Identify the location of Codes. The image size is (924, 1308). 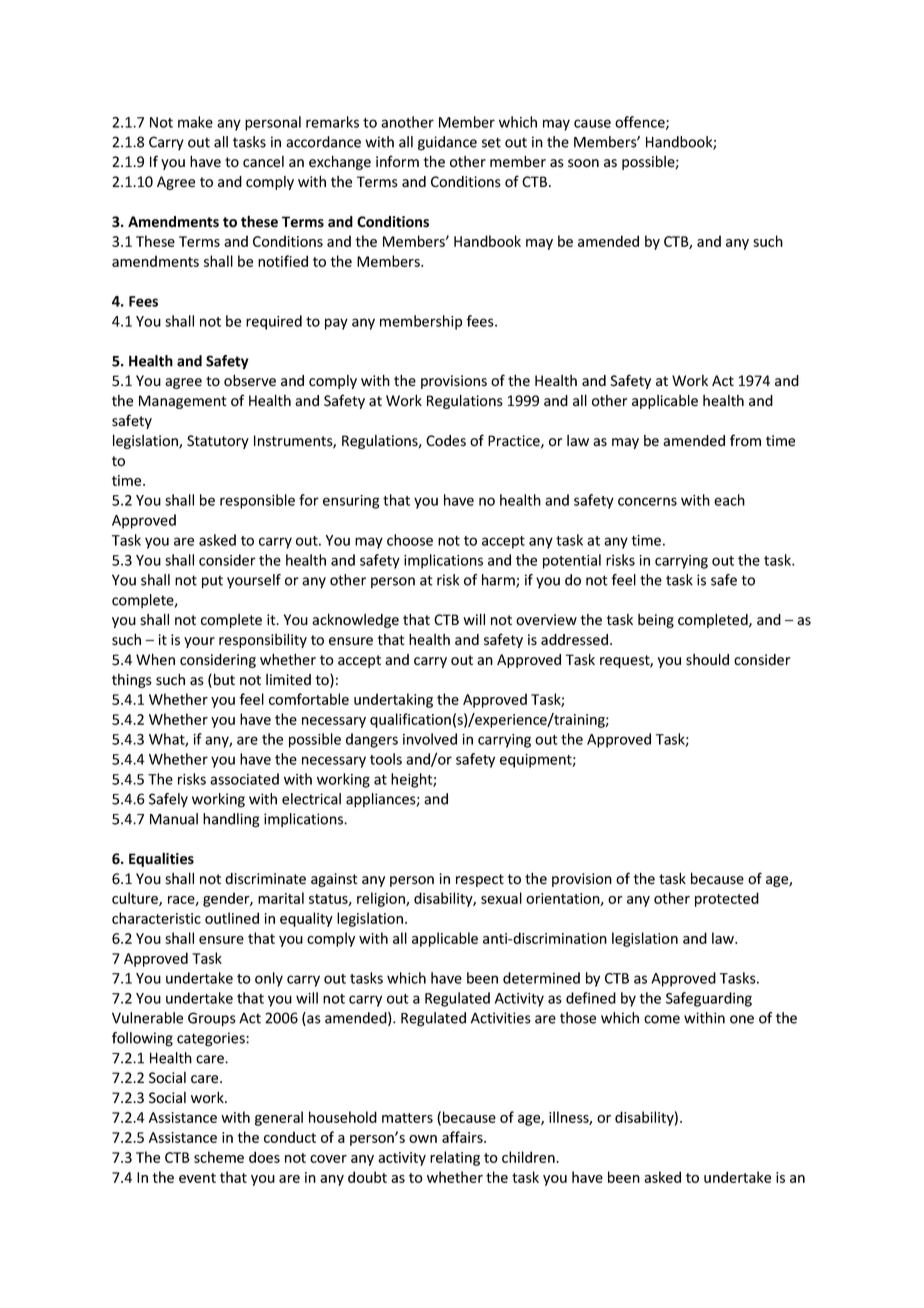
(446, 441).
